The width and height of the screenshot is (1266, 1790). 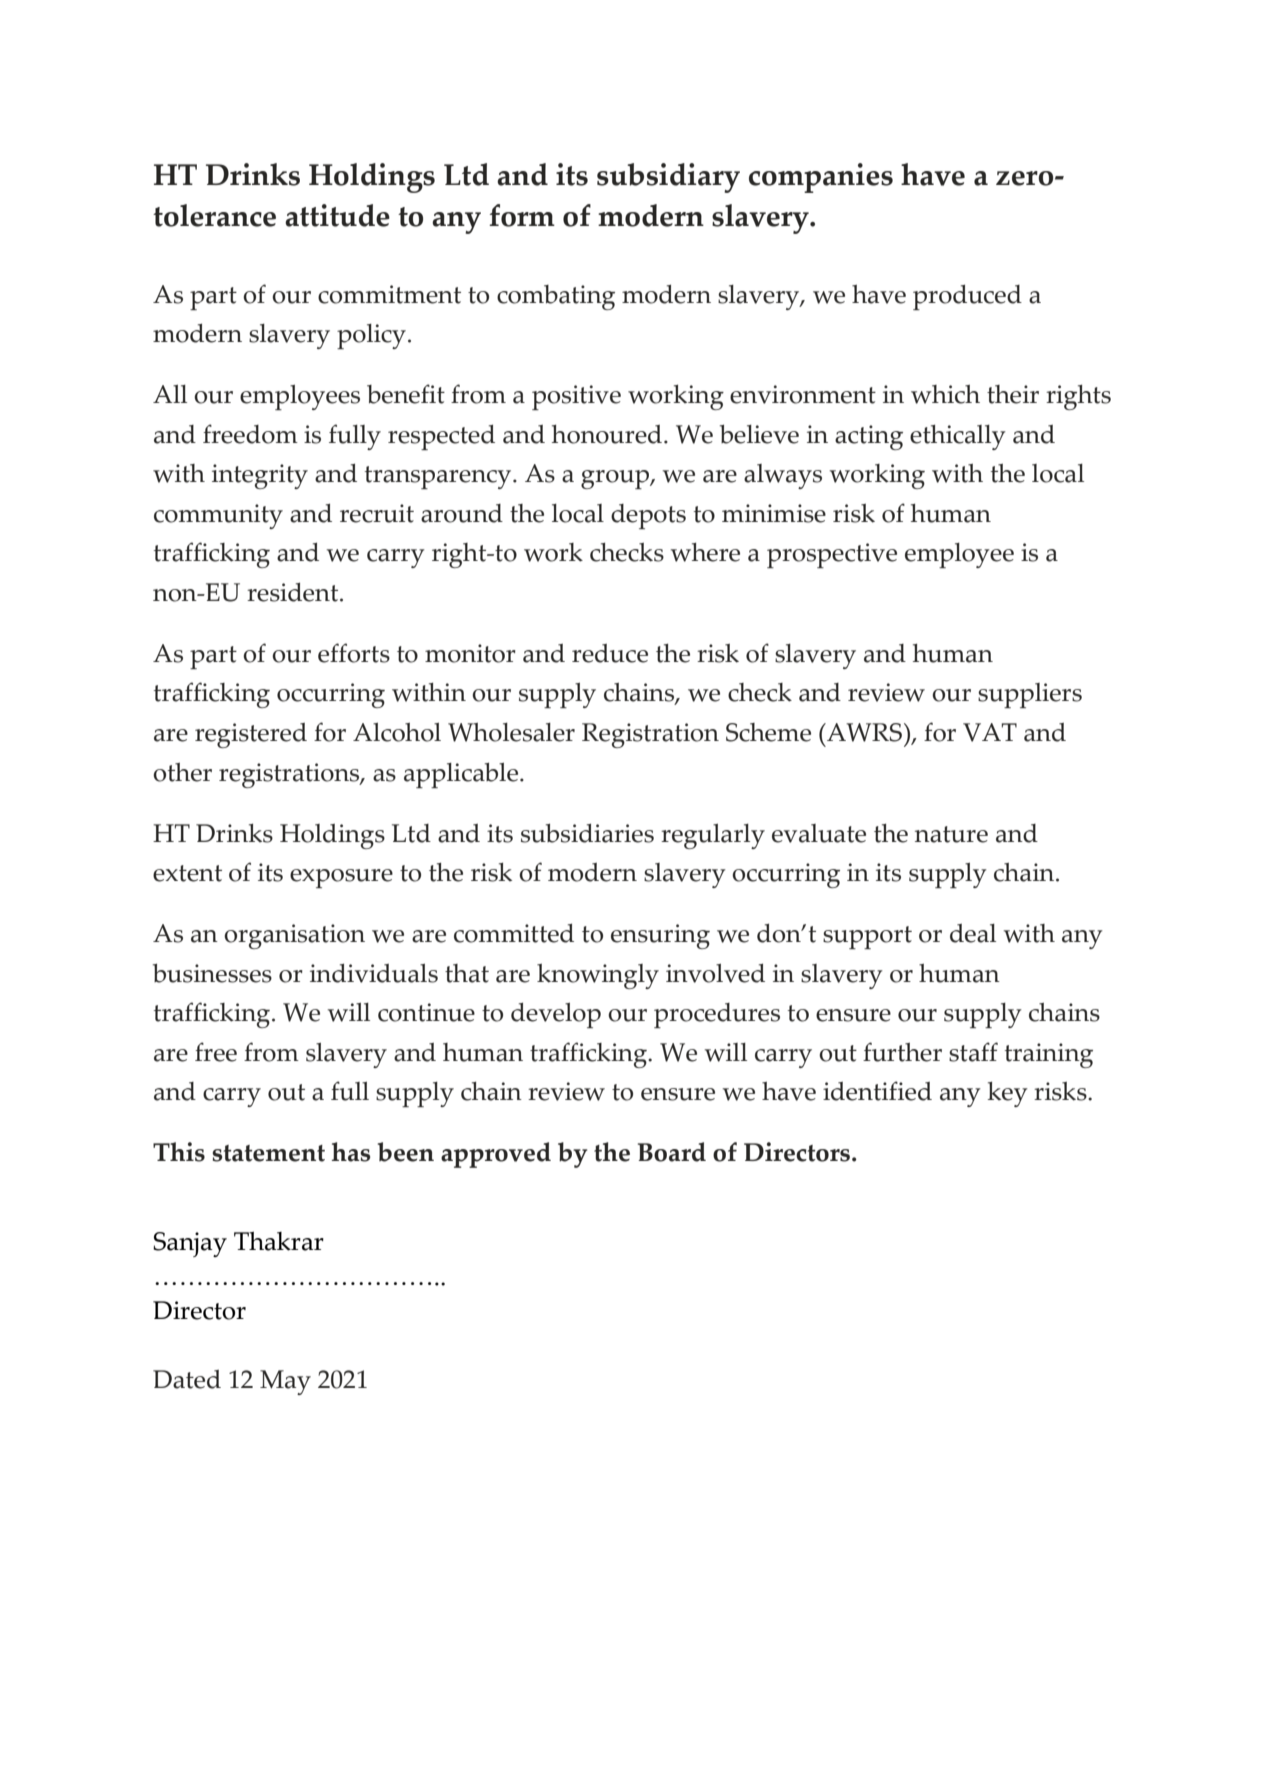 I want to click on statement, so click(x=268, y=1153).
